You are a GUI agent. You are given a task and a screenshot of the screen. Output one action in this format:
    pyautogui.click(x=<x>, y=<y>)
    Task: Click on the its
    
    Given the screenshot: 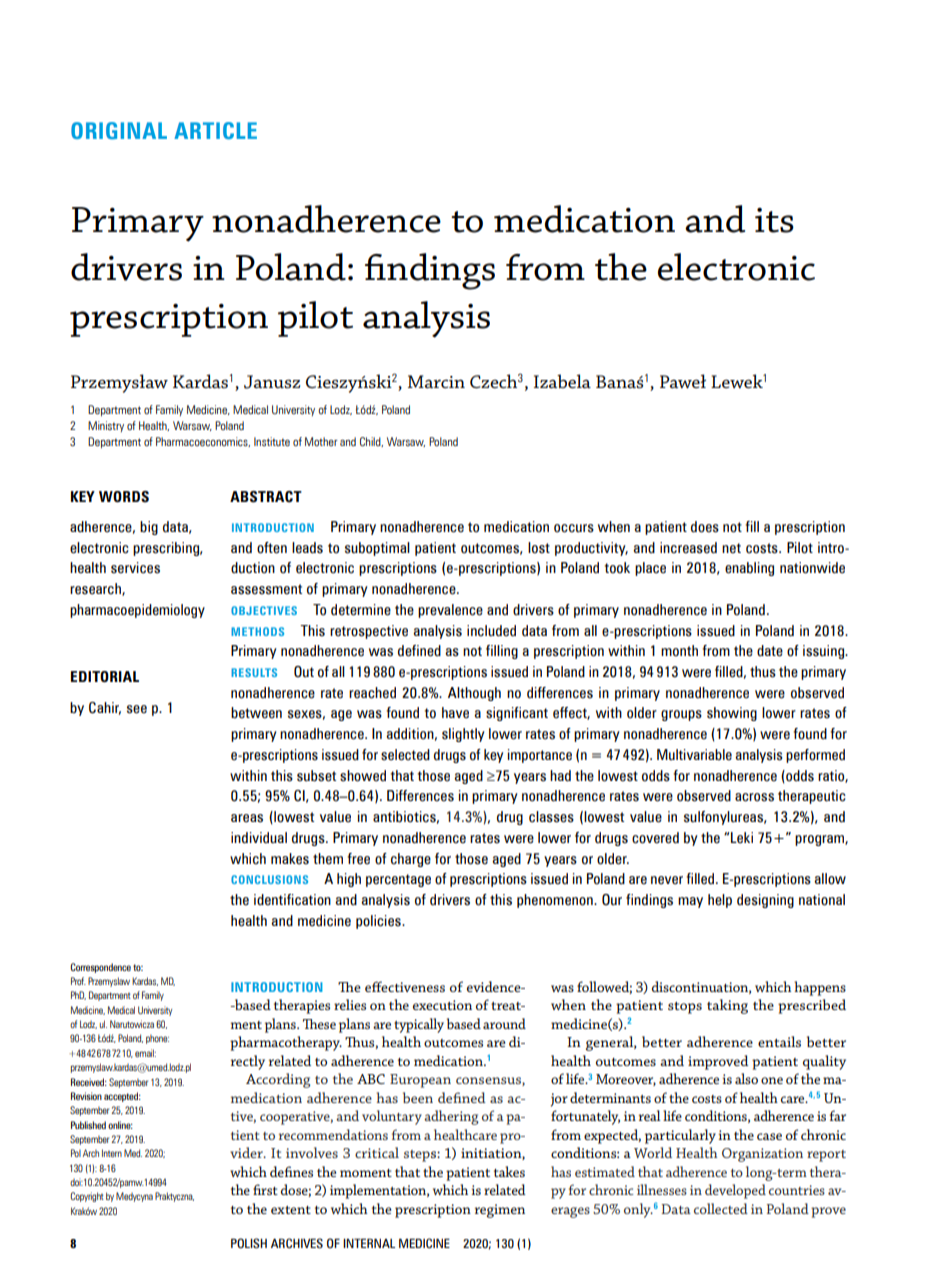 What is the action you would take?
    pyautogui.click(x=774, y=220)
